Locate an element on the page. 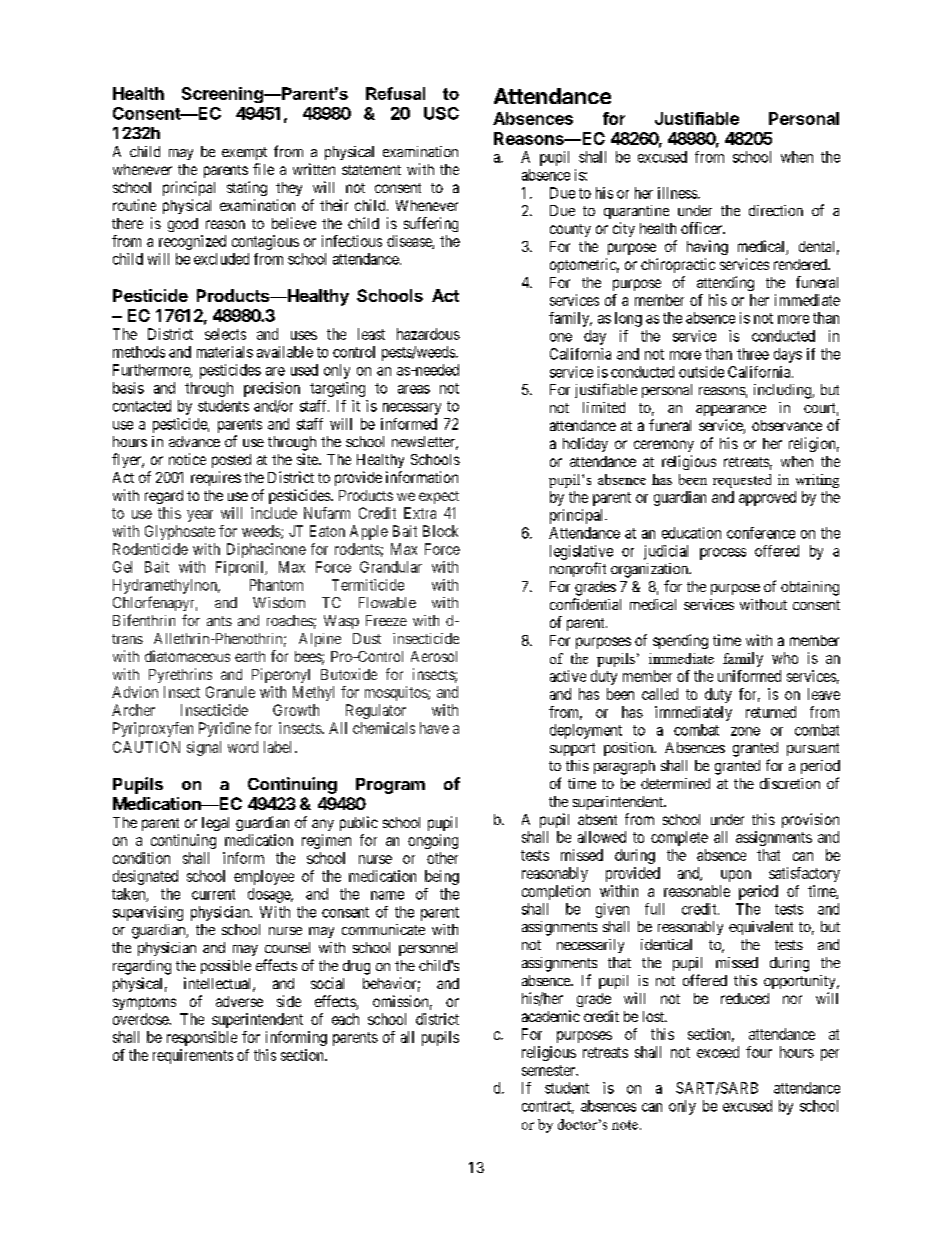 Image resolution: width=952 pixels, height=1233 pixels. requirements is located at coordinates (193, 1056).
